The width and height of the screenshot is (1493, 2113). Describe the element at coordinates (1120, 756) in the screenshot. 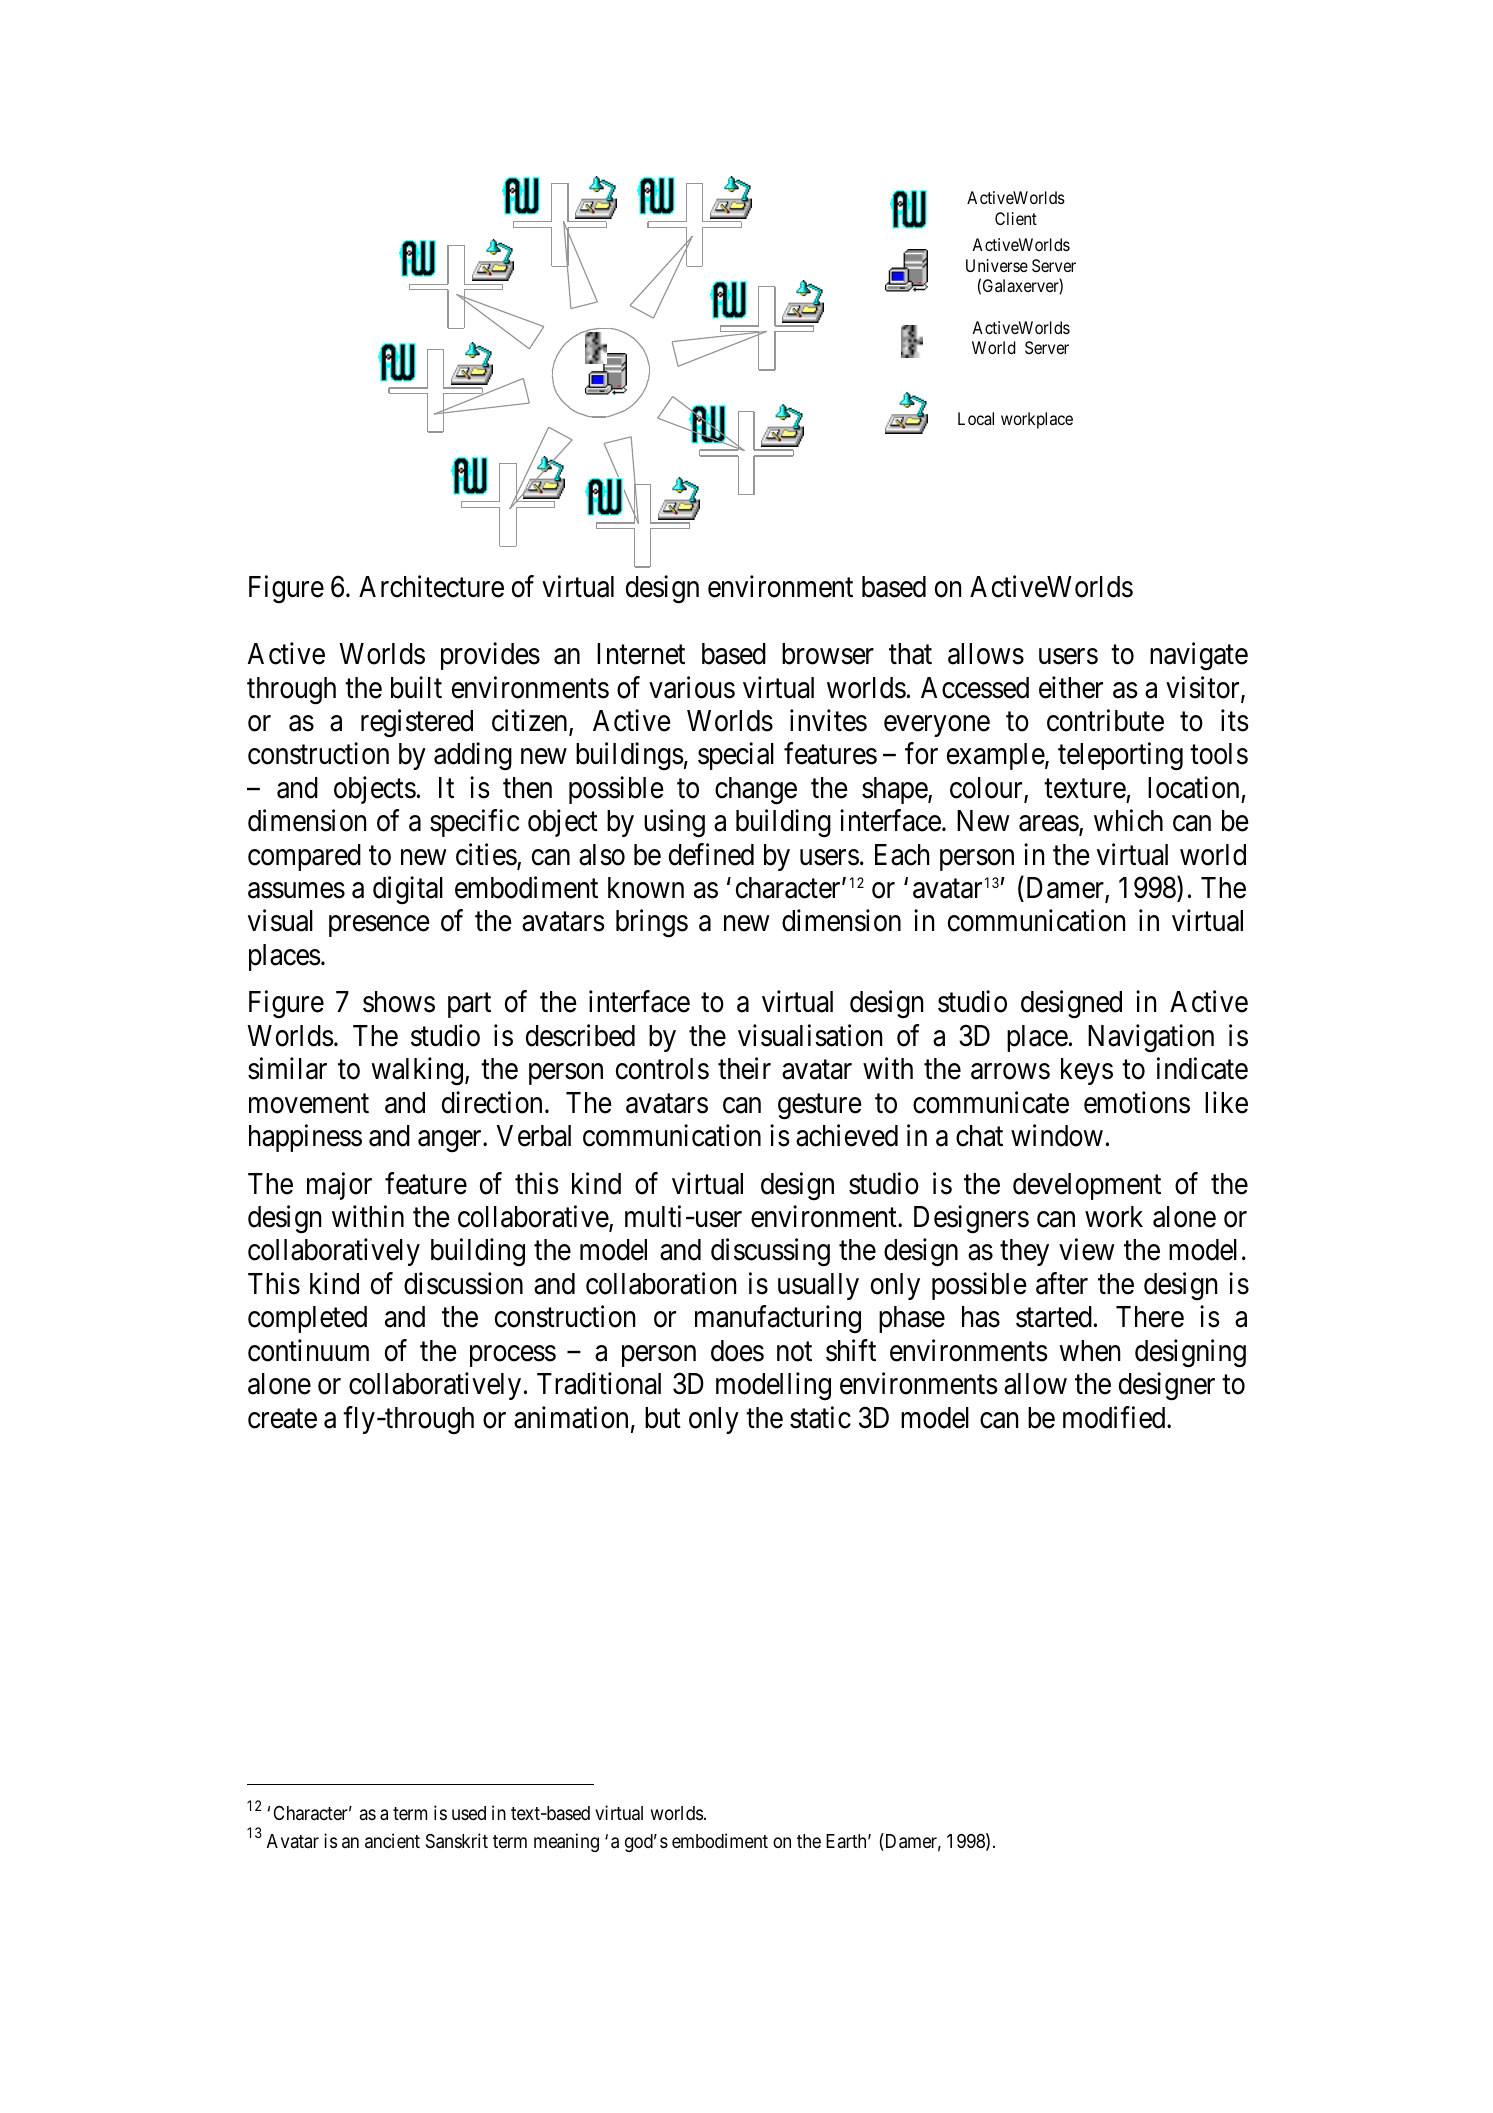

I see `teleporting` at that location.
